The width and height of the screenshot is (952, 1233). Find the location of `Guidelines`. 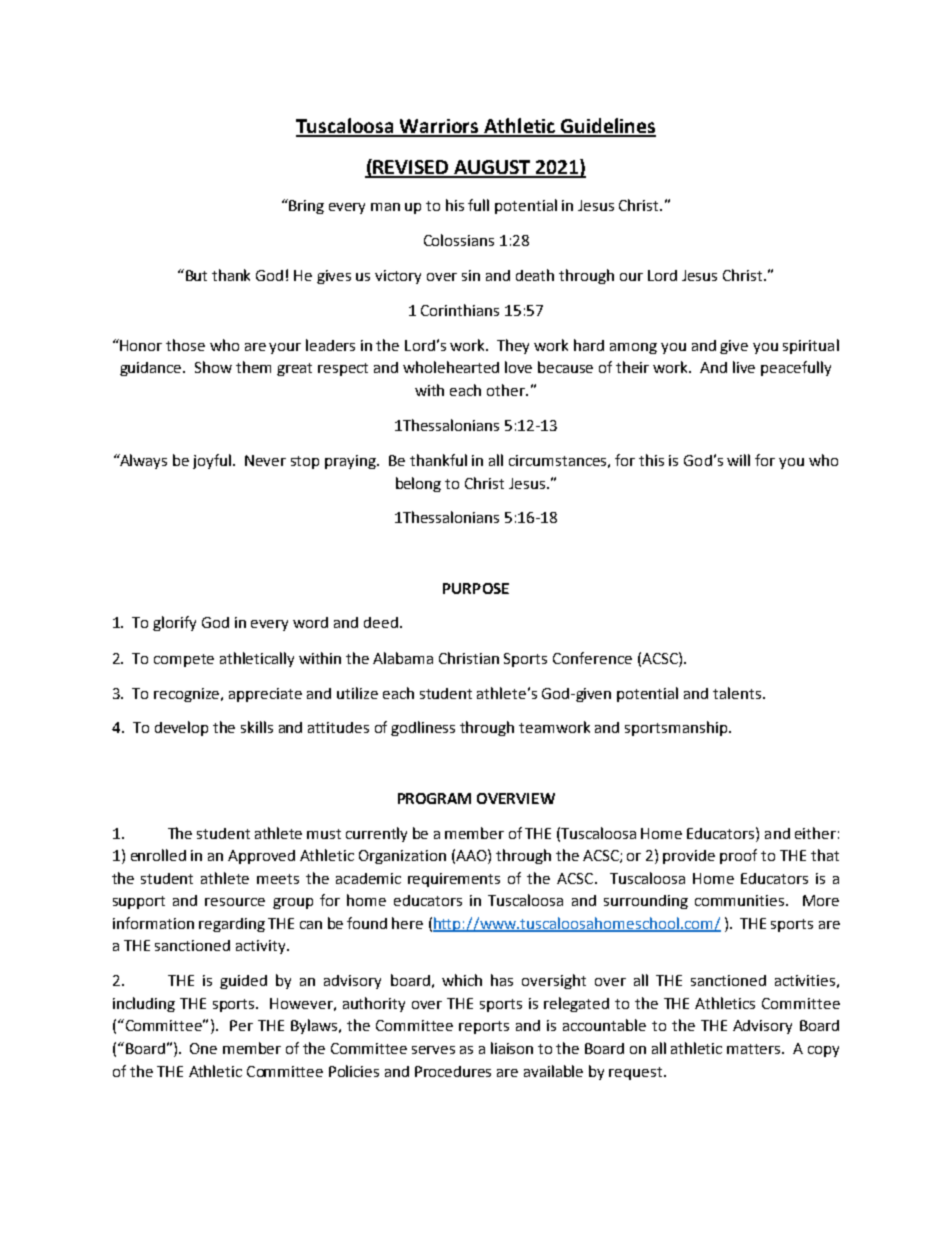

Guidelines is located at coordinates (607, 127).
